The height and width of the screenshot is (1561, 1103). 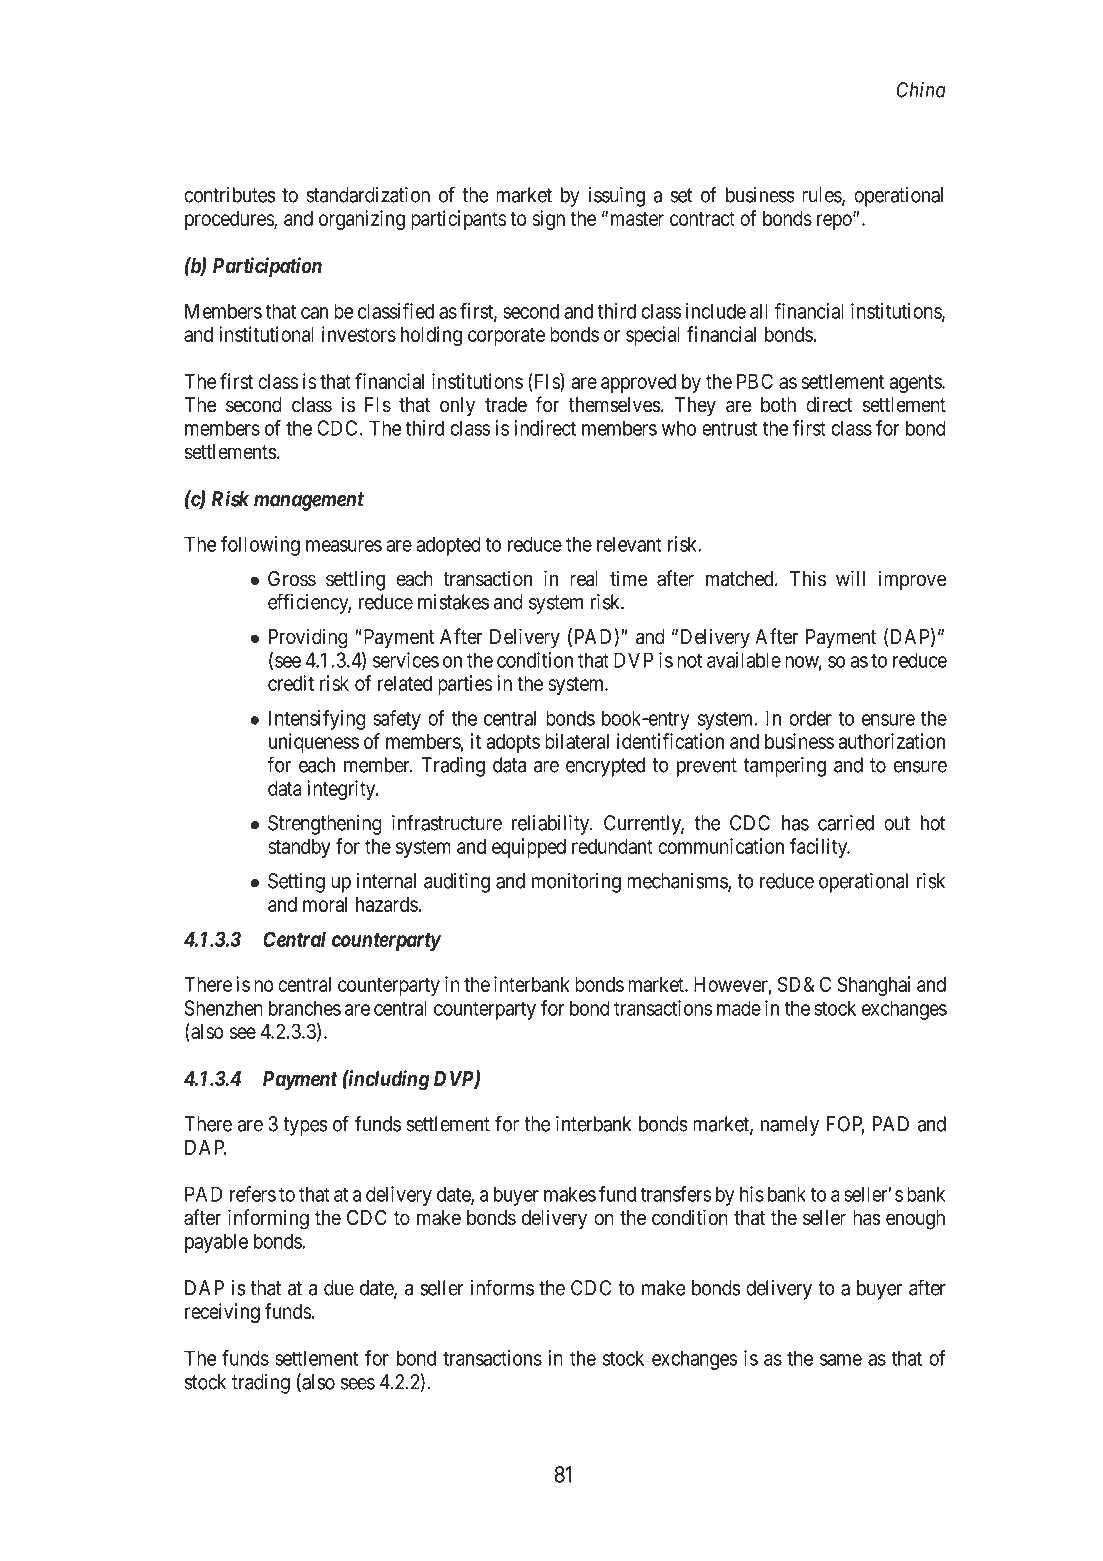 What do you see at coordinates (358, 1384) in the screenshot?
I see `sees` at bounding box center [358, 1384].
